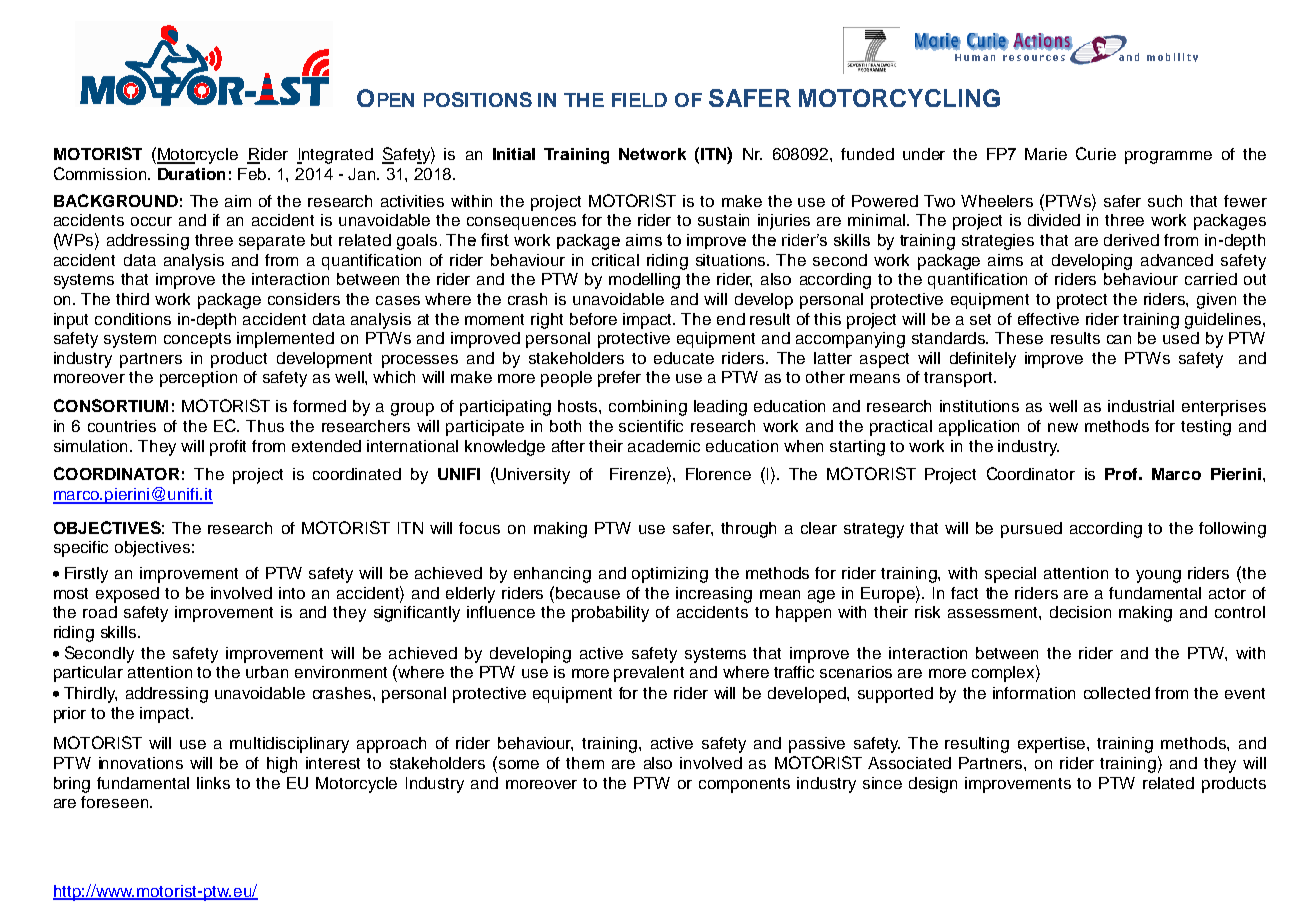 Image resolution: width=1308 pixels, height=924 pixels. Describe the element at coordinates (744, 785) in the screenshot. I see `components` at that location.
